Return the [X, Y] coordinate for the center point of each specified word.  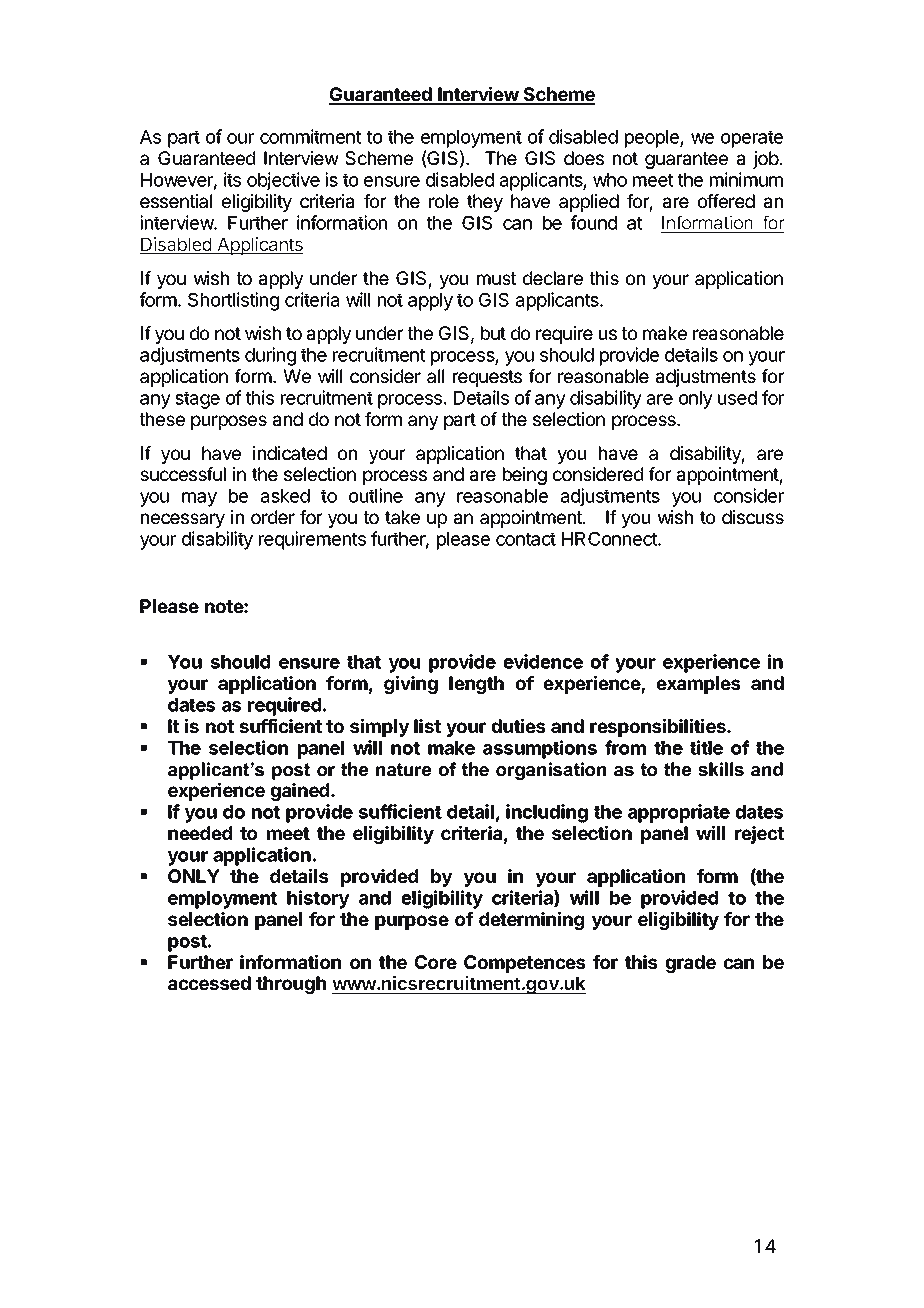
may [199, 499]
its [232, 179]
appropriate [679, 813]
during [270, 356]
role [444, 201]
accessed [209, 983]
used [737, 398]
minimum [746, 179]
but [493, 333]
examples [698, 685]
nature [403, 769]
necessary [183, 520]
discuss [753, 517]
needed [200, 833]
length [476, 685]
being [525, 476]
